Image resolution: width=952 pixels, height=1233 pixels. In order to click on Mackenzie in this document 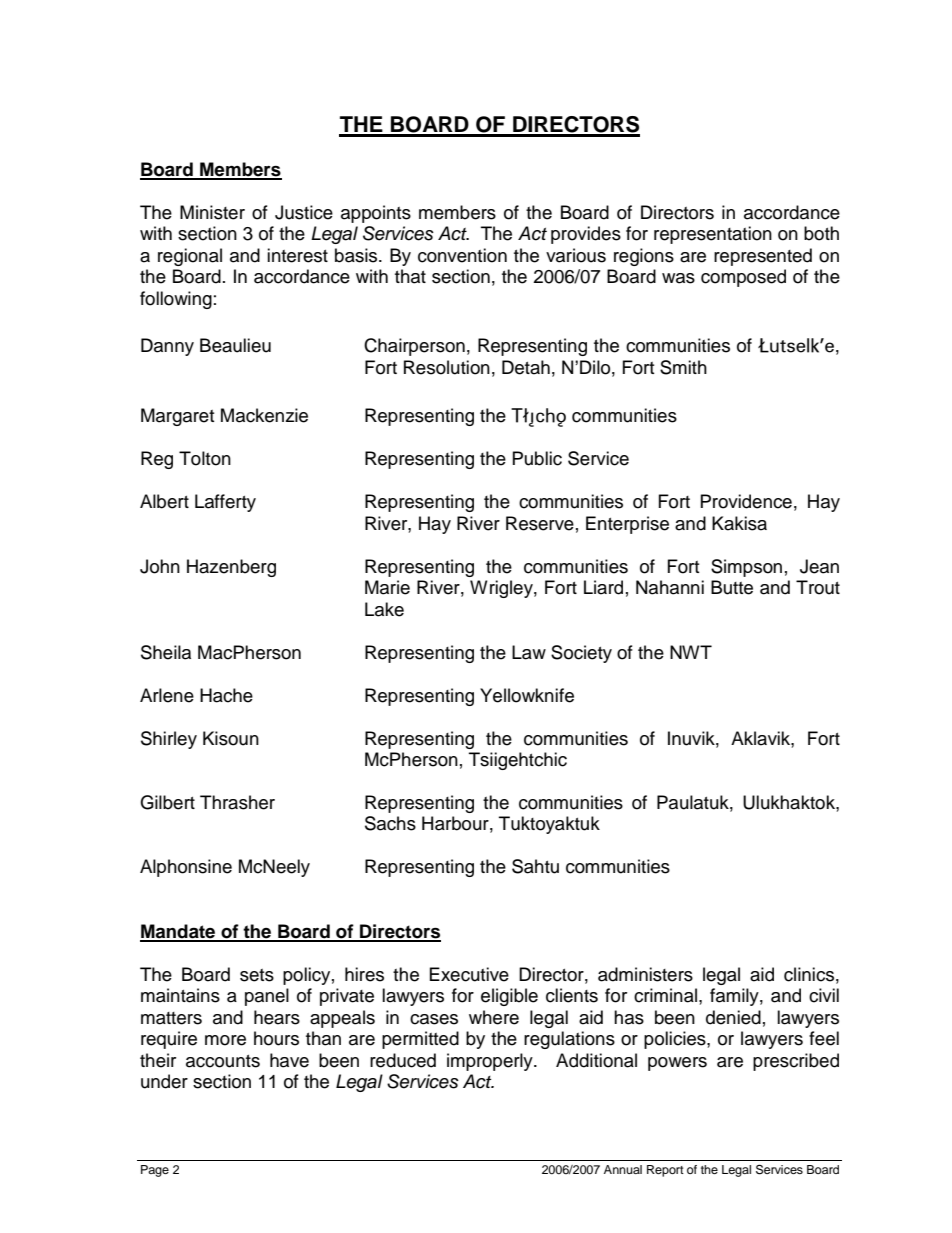, I will do `click(264, 415)`.
